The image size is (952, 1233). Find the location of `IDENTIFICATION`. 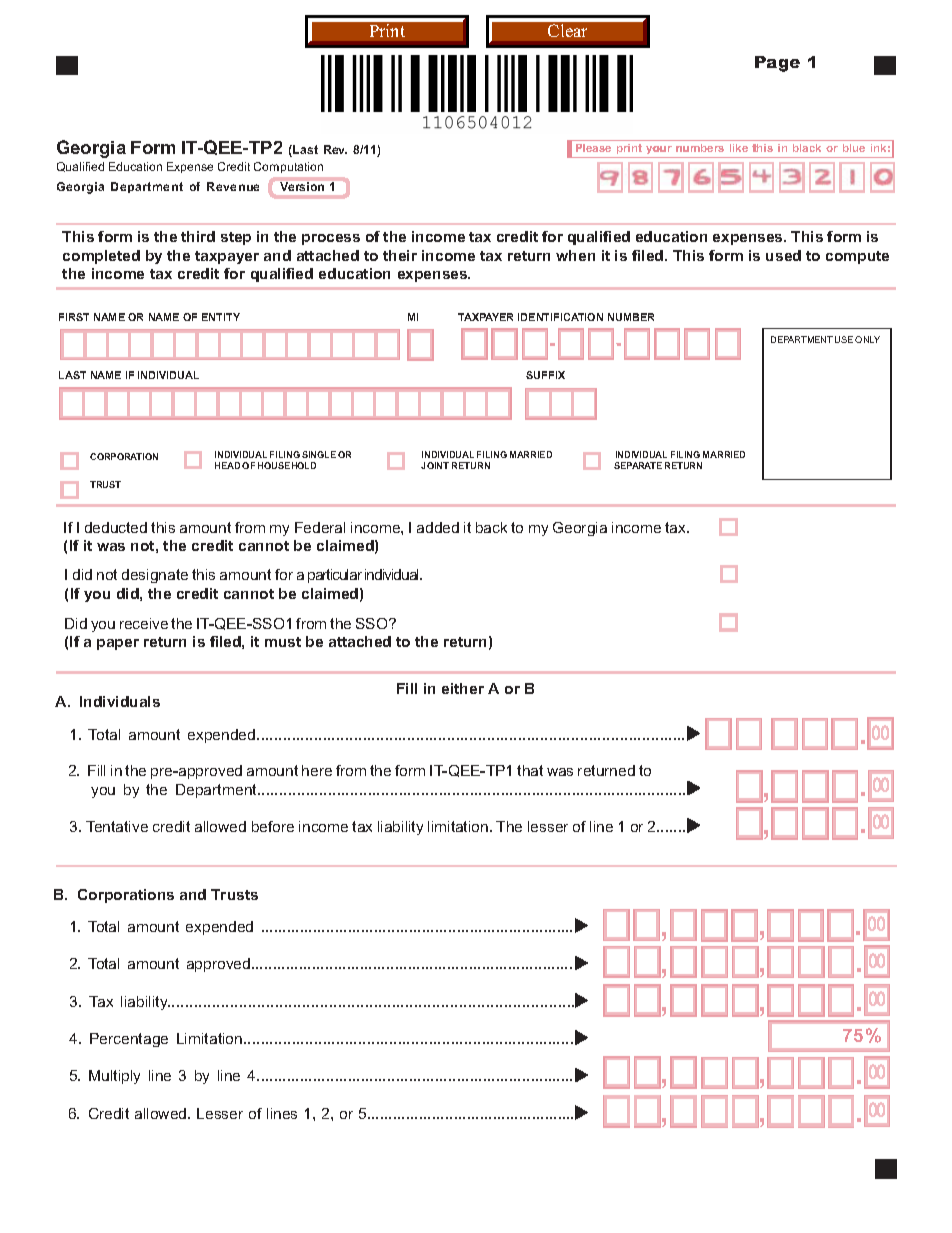

IDENTIFICATION is located at coordinates (560, 317).
